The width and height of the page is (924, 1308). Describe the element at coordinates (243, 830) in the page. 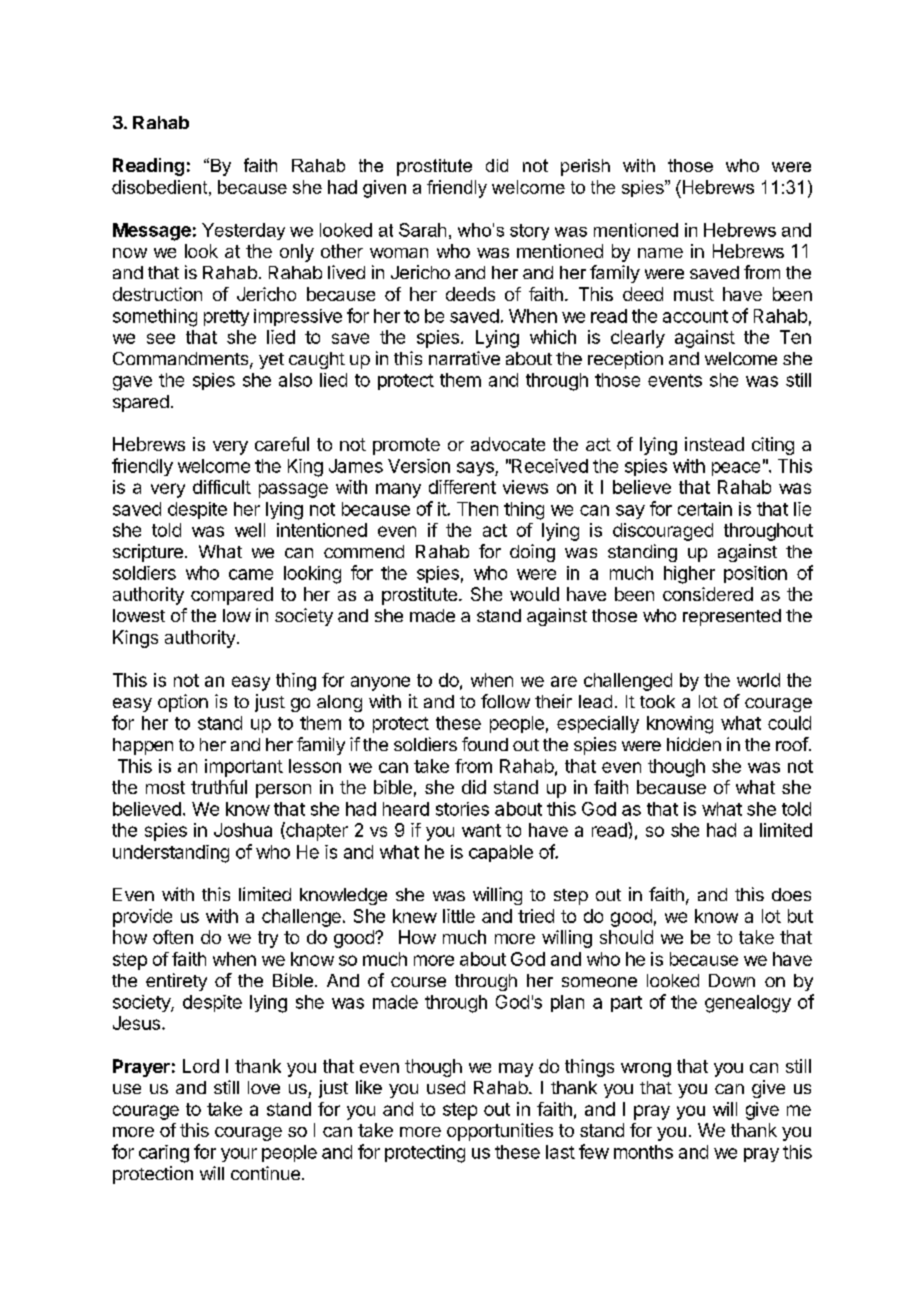

I see `Joshua` at that location.
